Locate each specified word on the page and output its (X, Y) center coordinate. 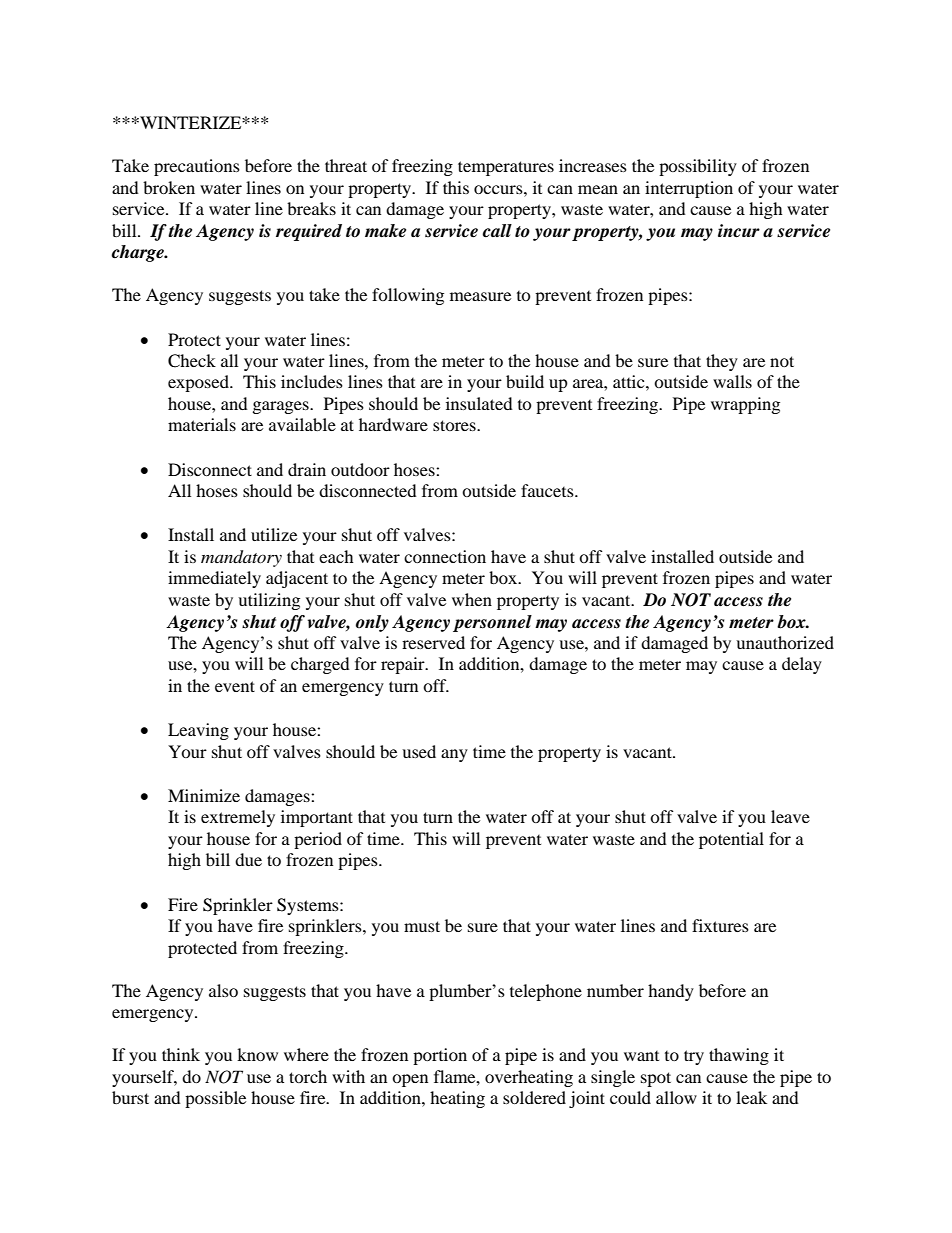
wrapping (745, 405)
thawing (739, 1056)
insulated (479, 403)
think (181, 1054)
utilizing (269, 601)
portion (440, 1056)
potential (731, 840)
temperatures (506, 168)
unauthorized (785, 642)
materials (202, 424)
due (248, 859)
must (422, 926)
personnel (492, 623)
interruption (689, 189)
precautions (197, 167)
